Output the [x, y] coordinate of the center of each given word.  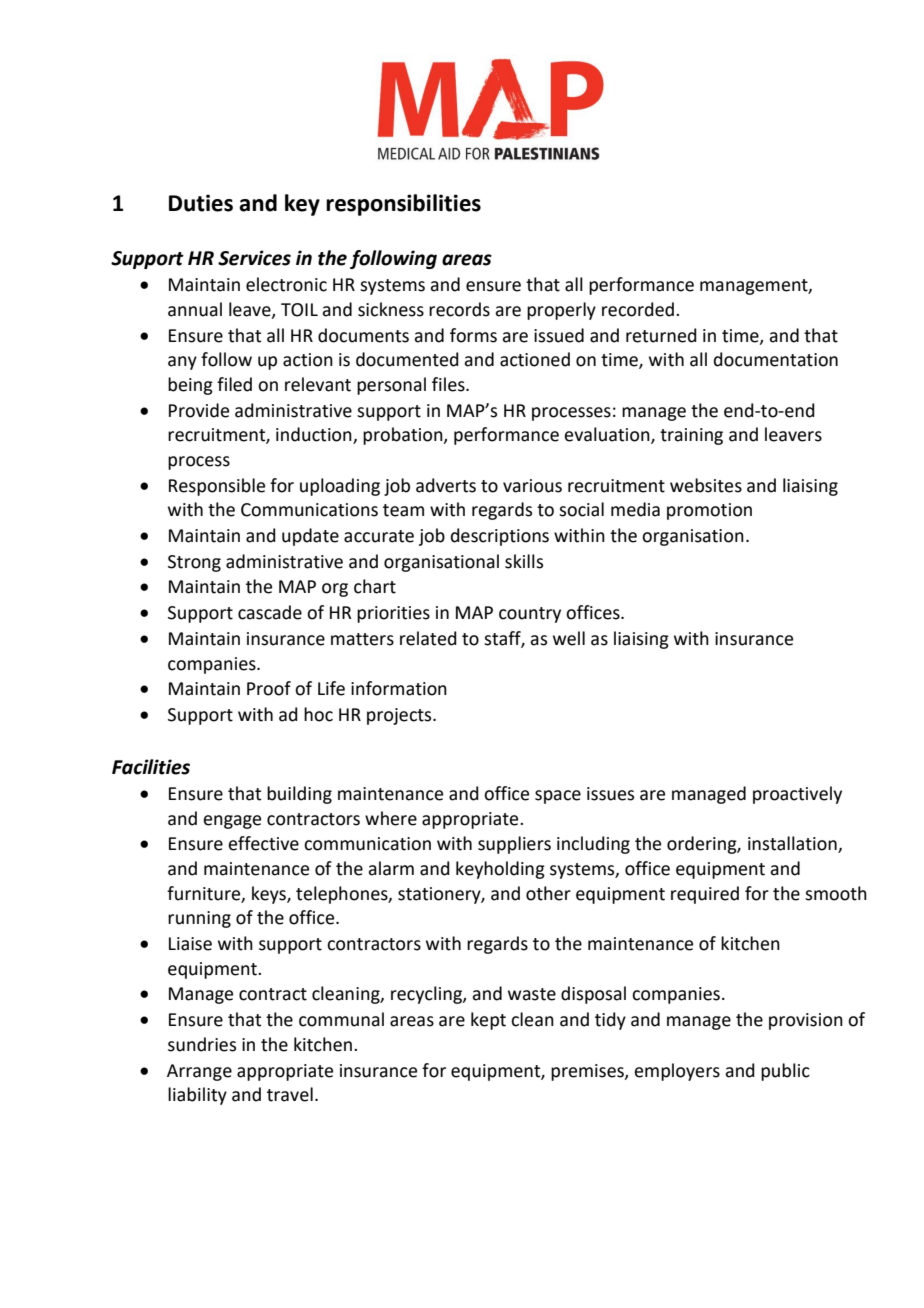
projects [400, 716]
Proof [269, 688]
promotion [709, 511]
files [449, 384]
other [548, 893]
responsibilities [403, 205]
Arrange [199, 1072]
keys [270, 895]
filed [234, 384]
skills [524, 561]
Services [254, 258]
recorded [638, 309]
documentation [776, 359]
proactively [797, 795]
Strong [194, 563]
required [705, 895]
